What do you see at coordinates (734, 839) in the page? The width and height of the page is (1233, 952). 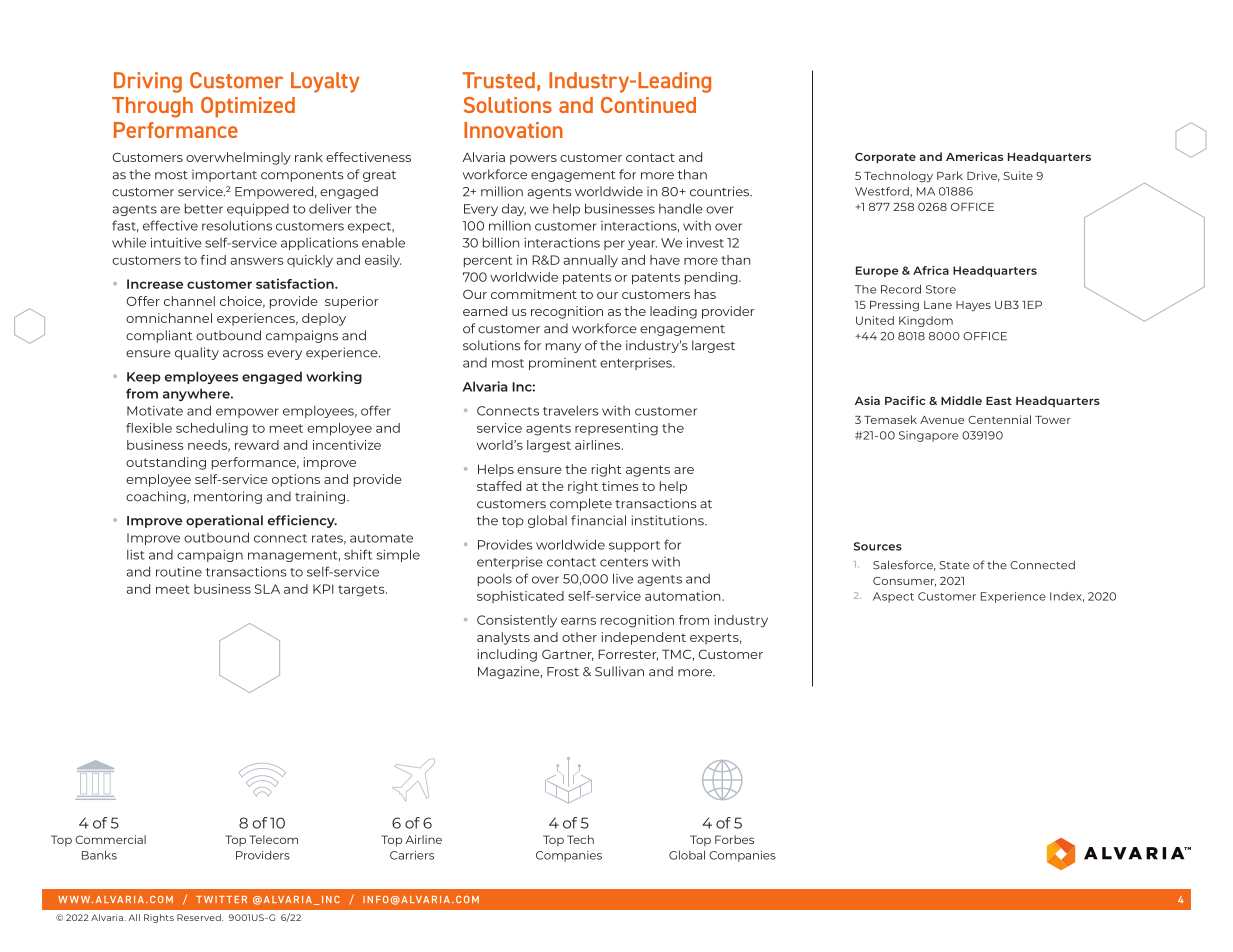 I see `Forbes` at bounding box center [734, 839].
